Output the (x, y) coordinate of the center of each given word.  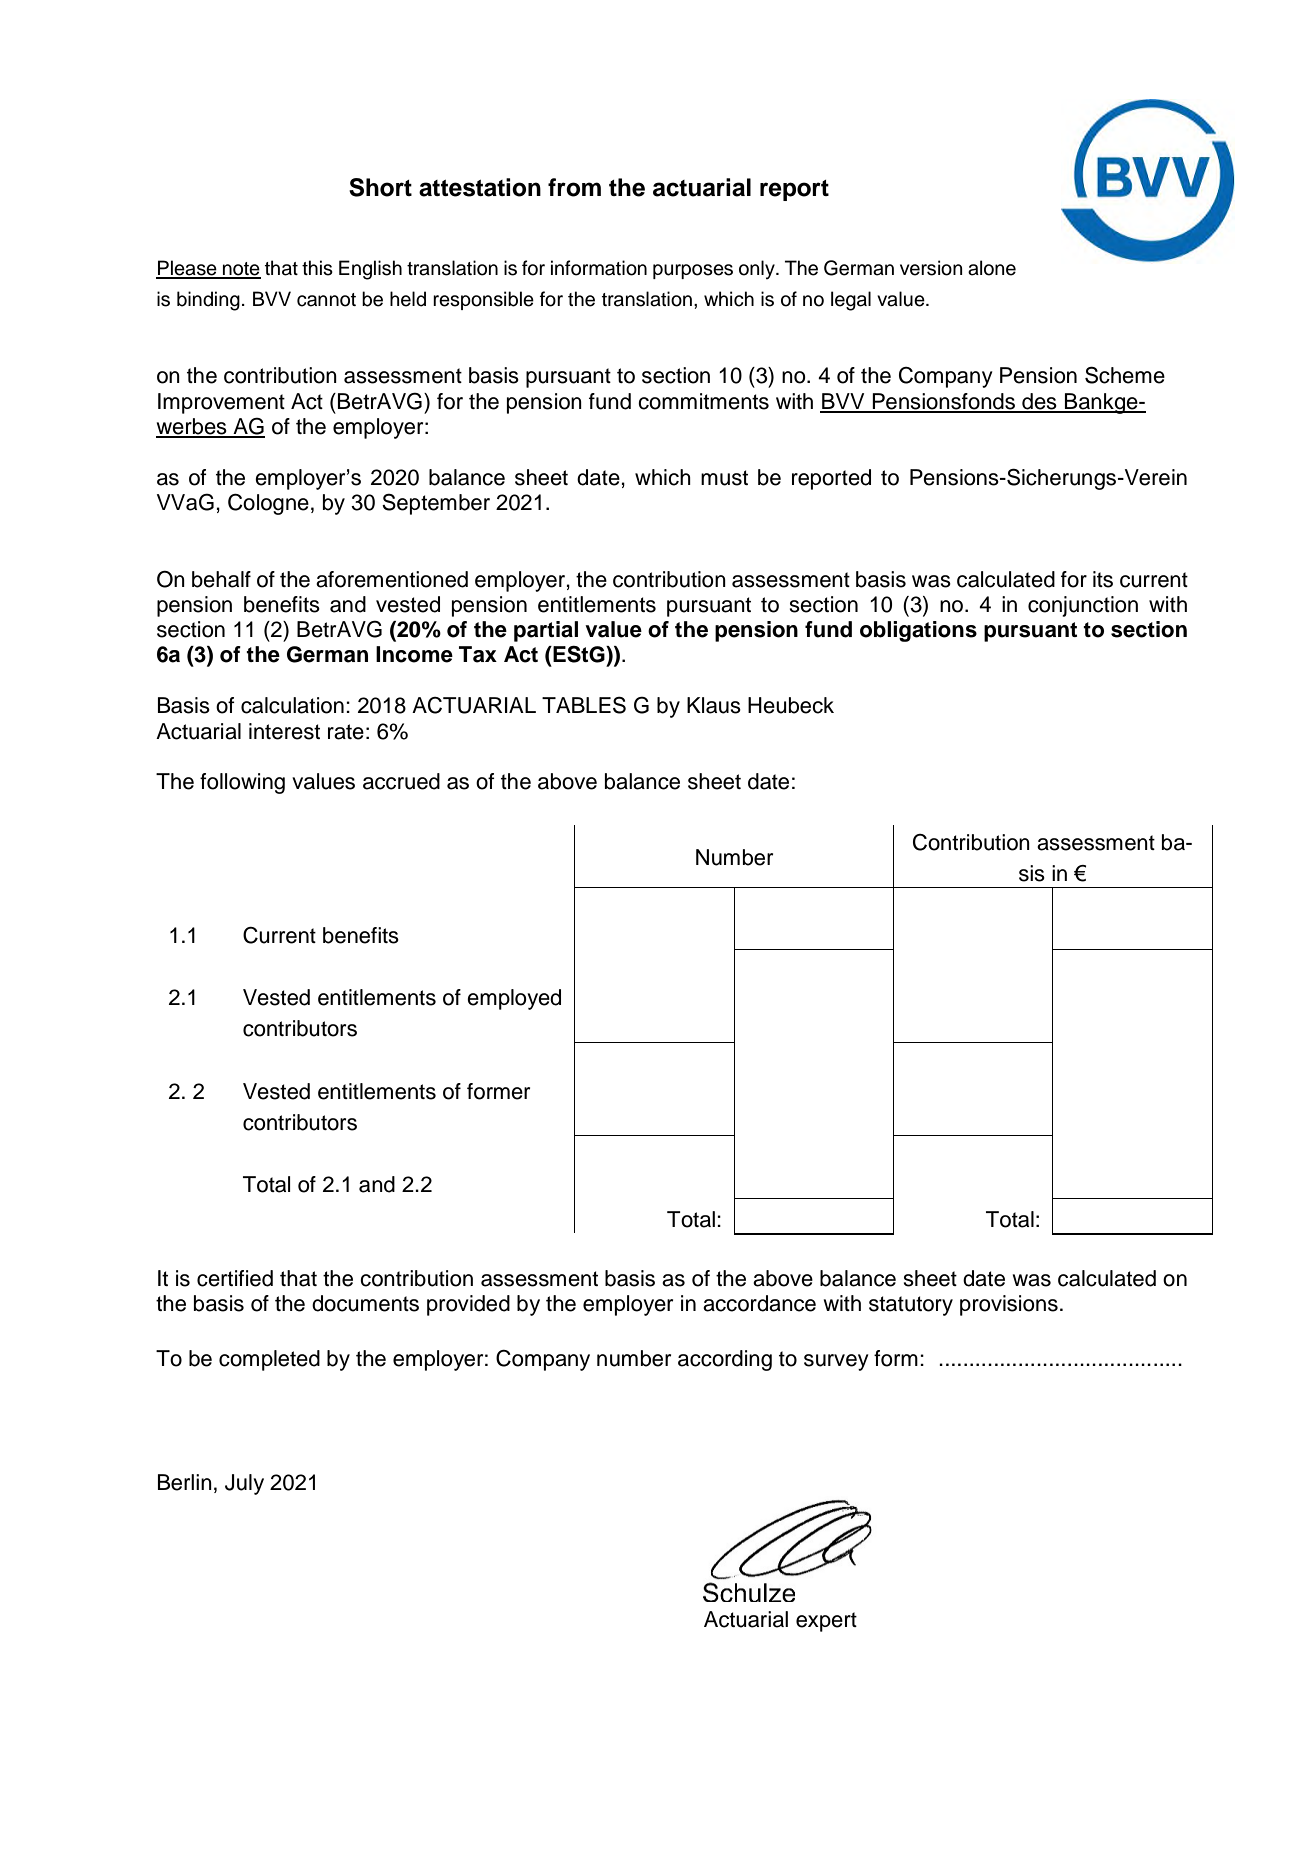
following (242, 783)
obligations (918, 631)
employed (514, 999)
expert (826, 1622)
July (244, 1484)
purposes (693, 271)
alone (992, 268)
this (317, 268)
